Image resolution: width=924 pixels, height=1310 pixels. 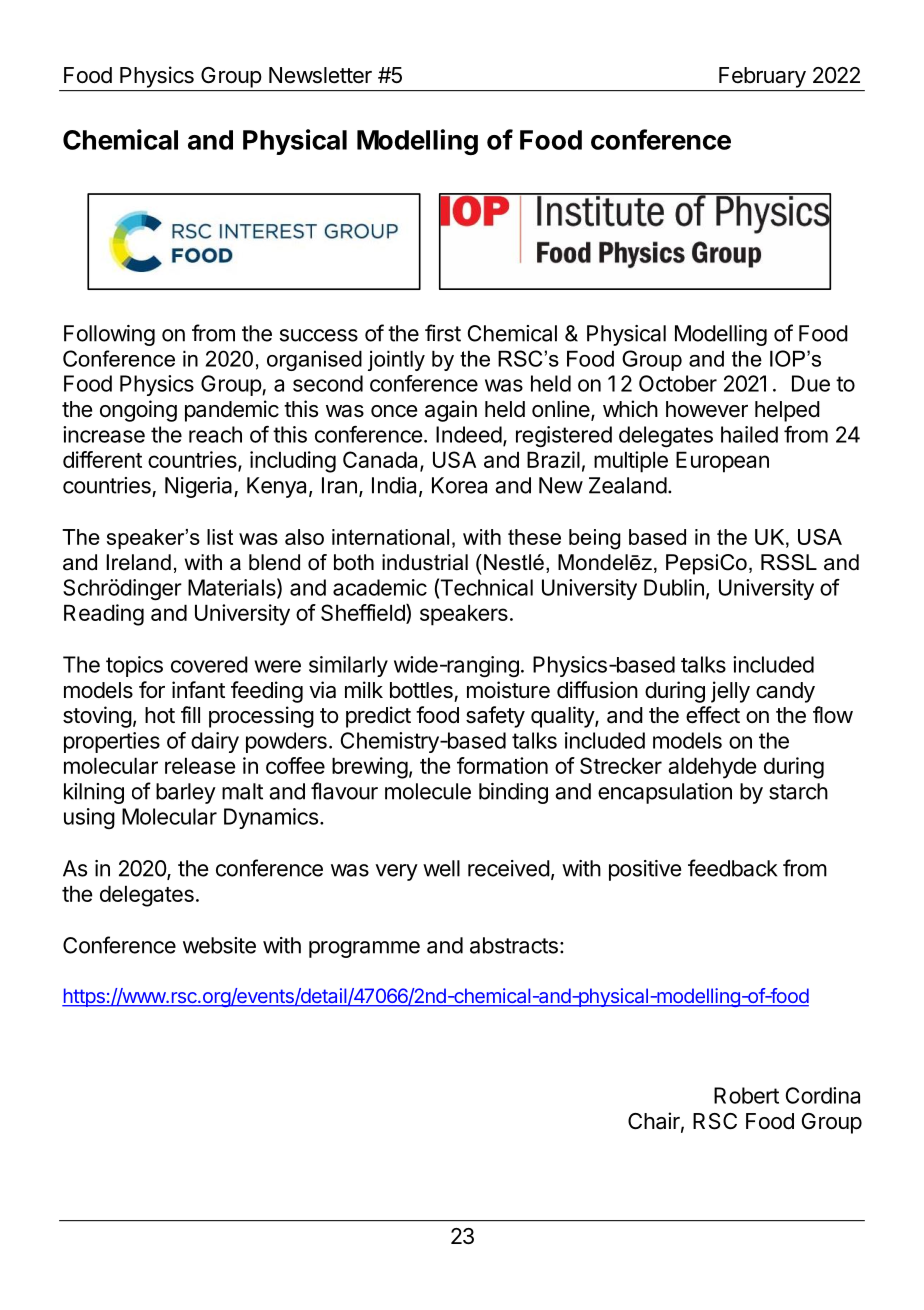 I want to click on reach, so click(x=215, y=434).
